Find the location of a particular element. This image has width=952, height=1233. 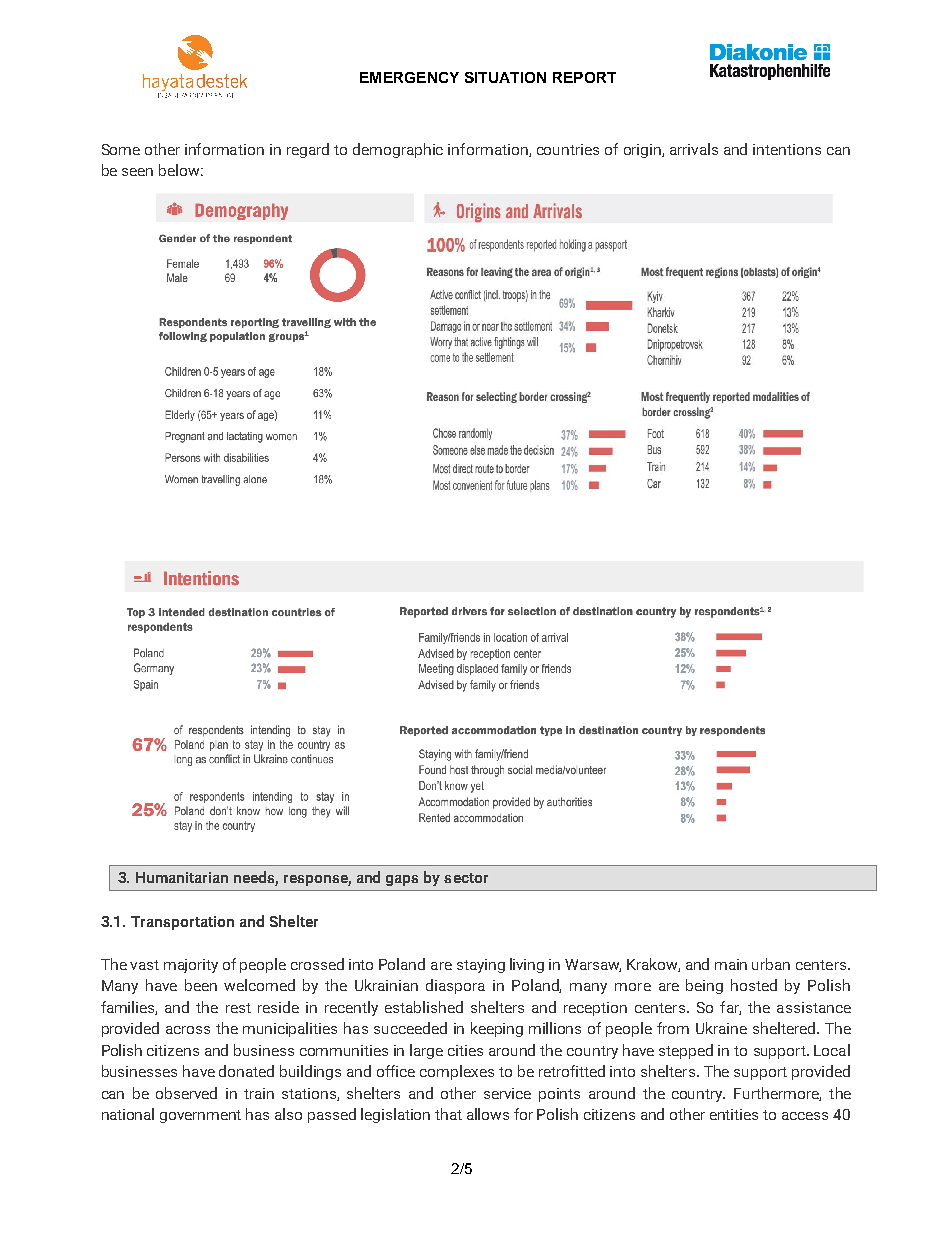

Some is located at coordinates (121, 149).
